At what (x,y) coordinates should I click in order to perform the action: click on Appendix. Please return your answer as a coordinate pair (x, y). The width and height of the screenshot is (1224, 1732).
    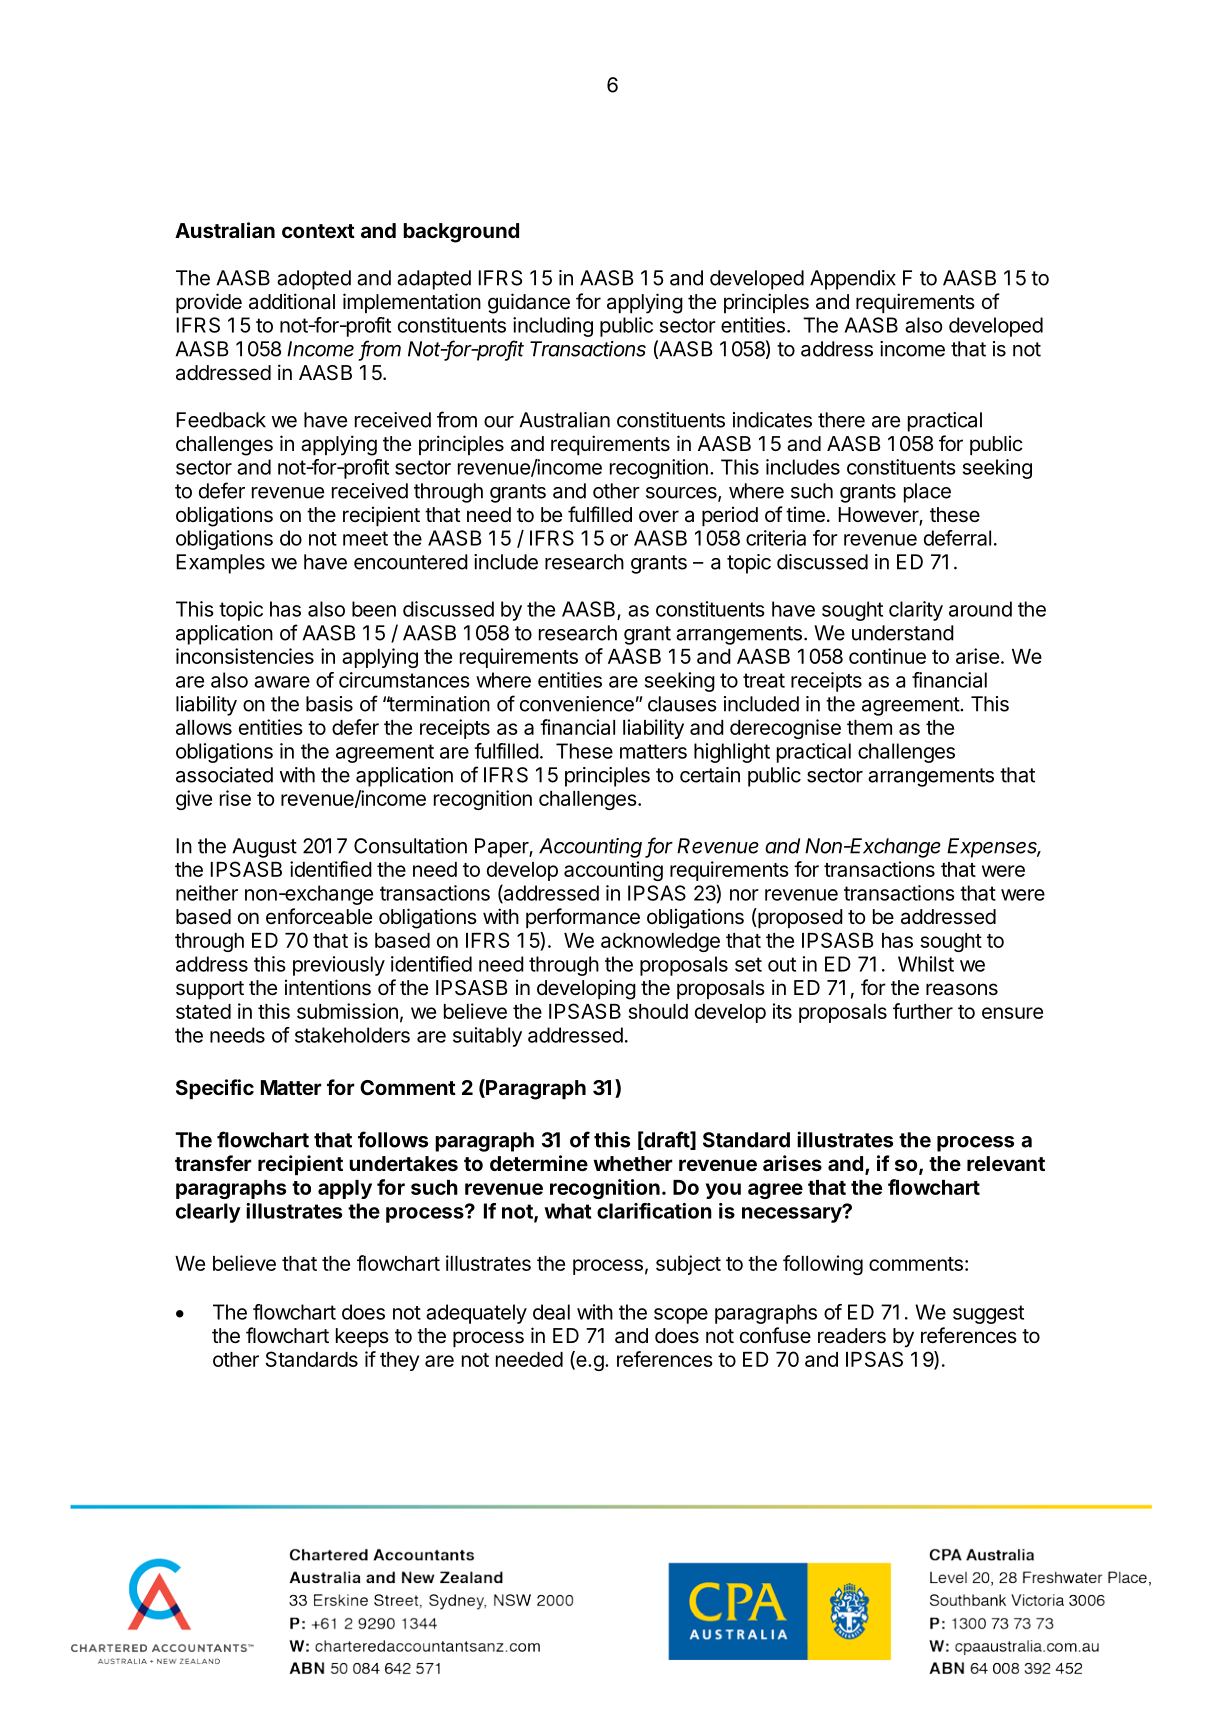
    Looking at the image, I should click on (853, 280).
